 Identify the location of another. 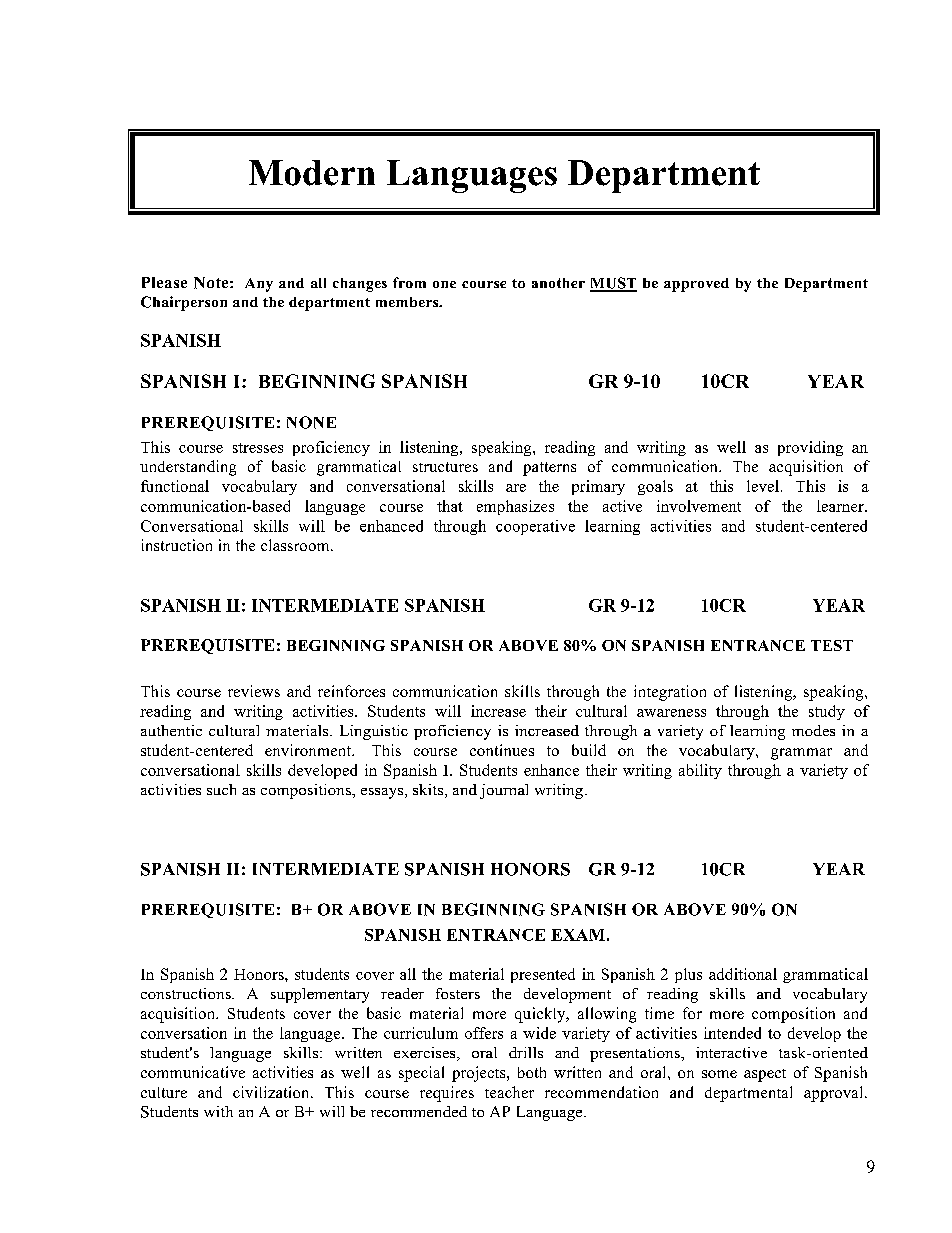
(558, 283).
